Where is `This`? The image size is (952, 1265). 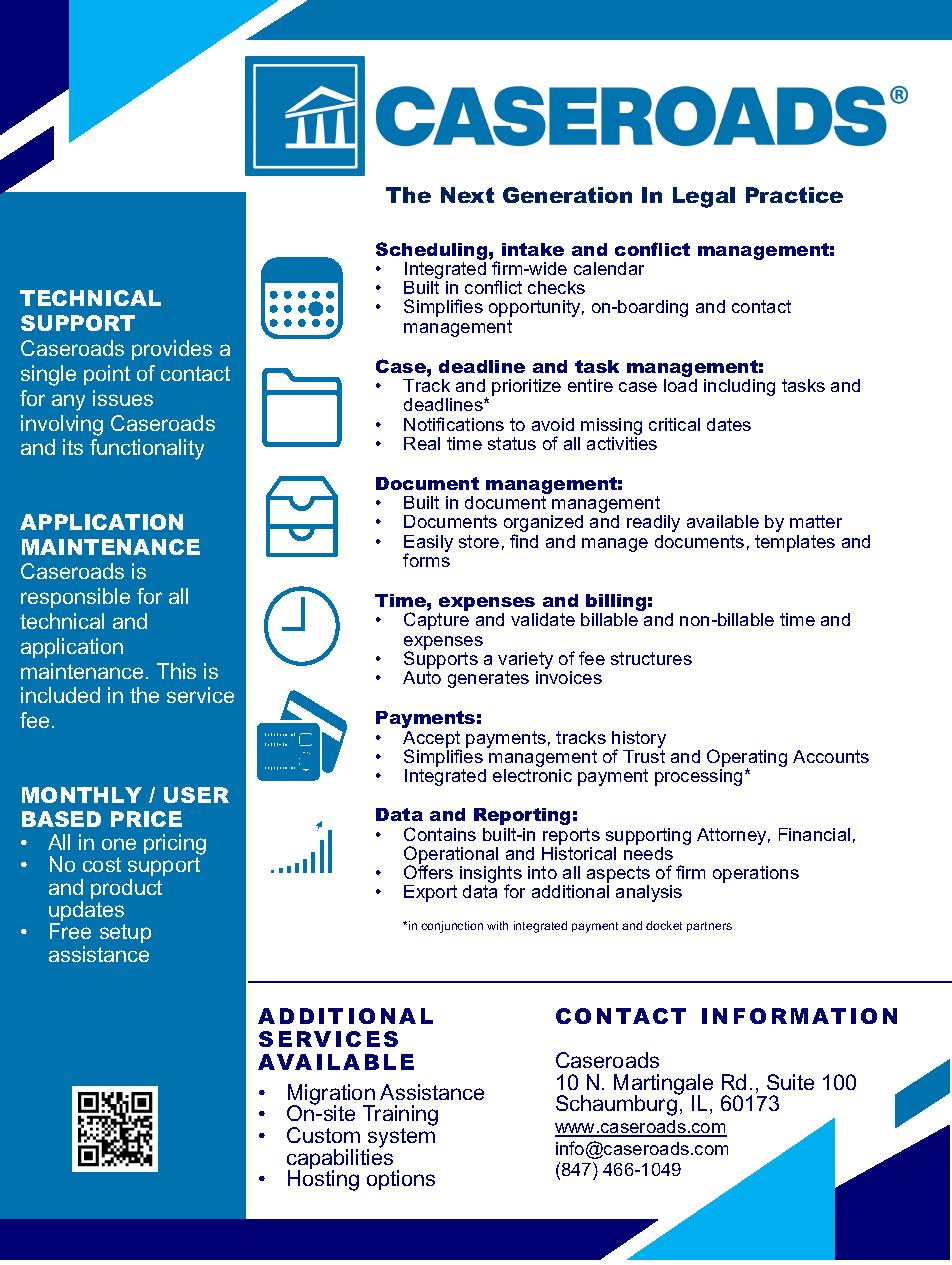
This is located at coordinates (176, 671).
